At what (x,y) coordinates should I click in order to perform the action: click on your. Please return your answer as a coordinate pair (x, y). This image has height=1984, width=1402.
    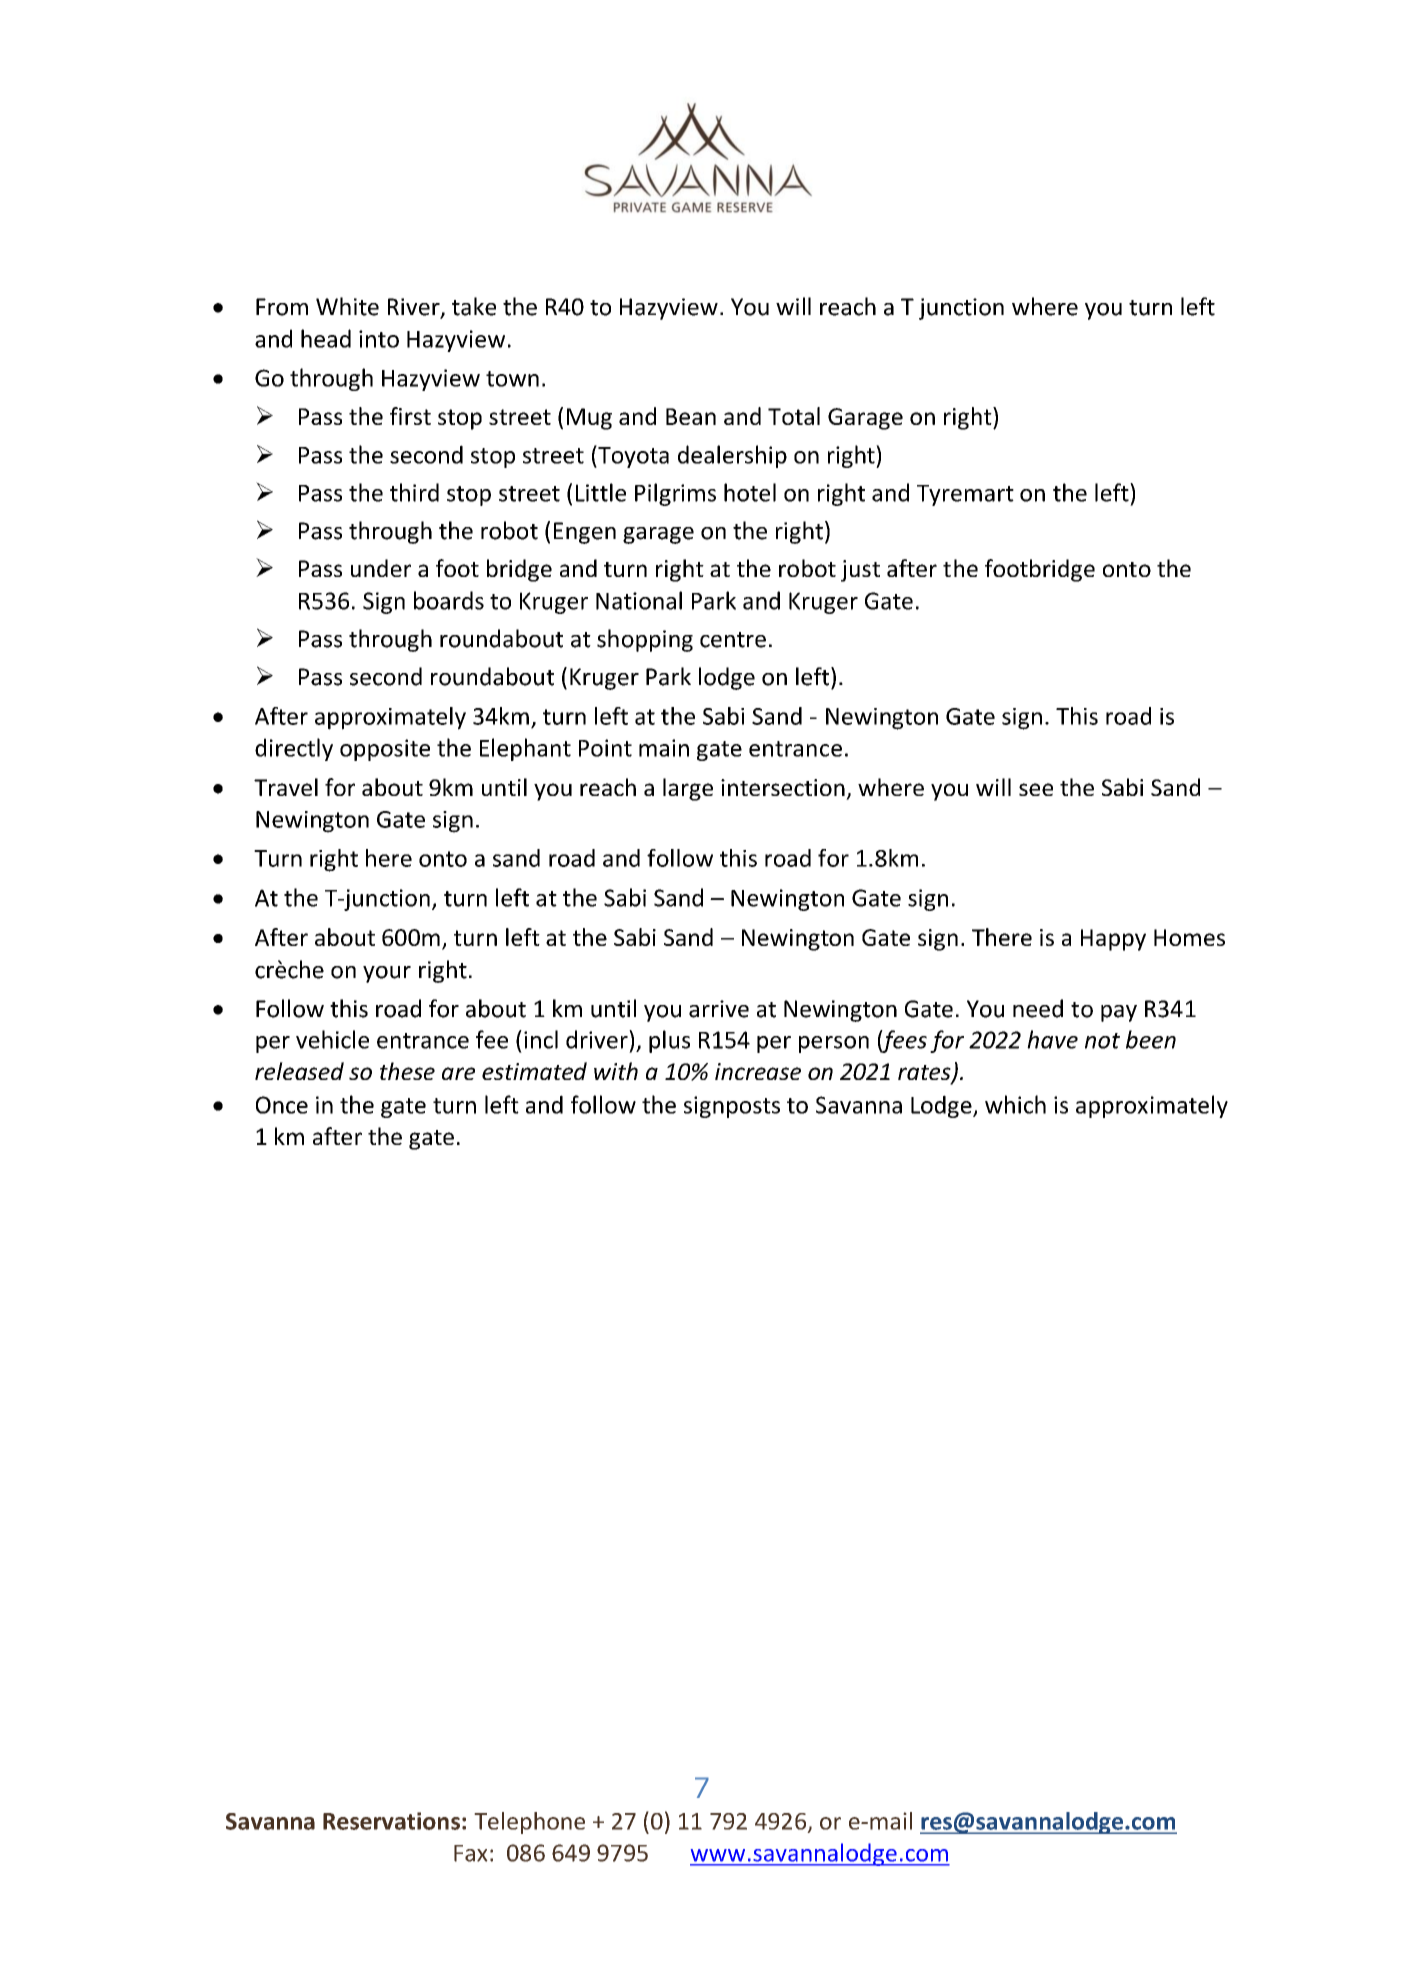
    Looking at the image, I should click on (387, 974).
